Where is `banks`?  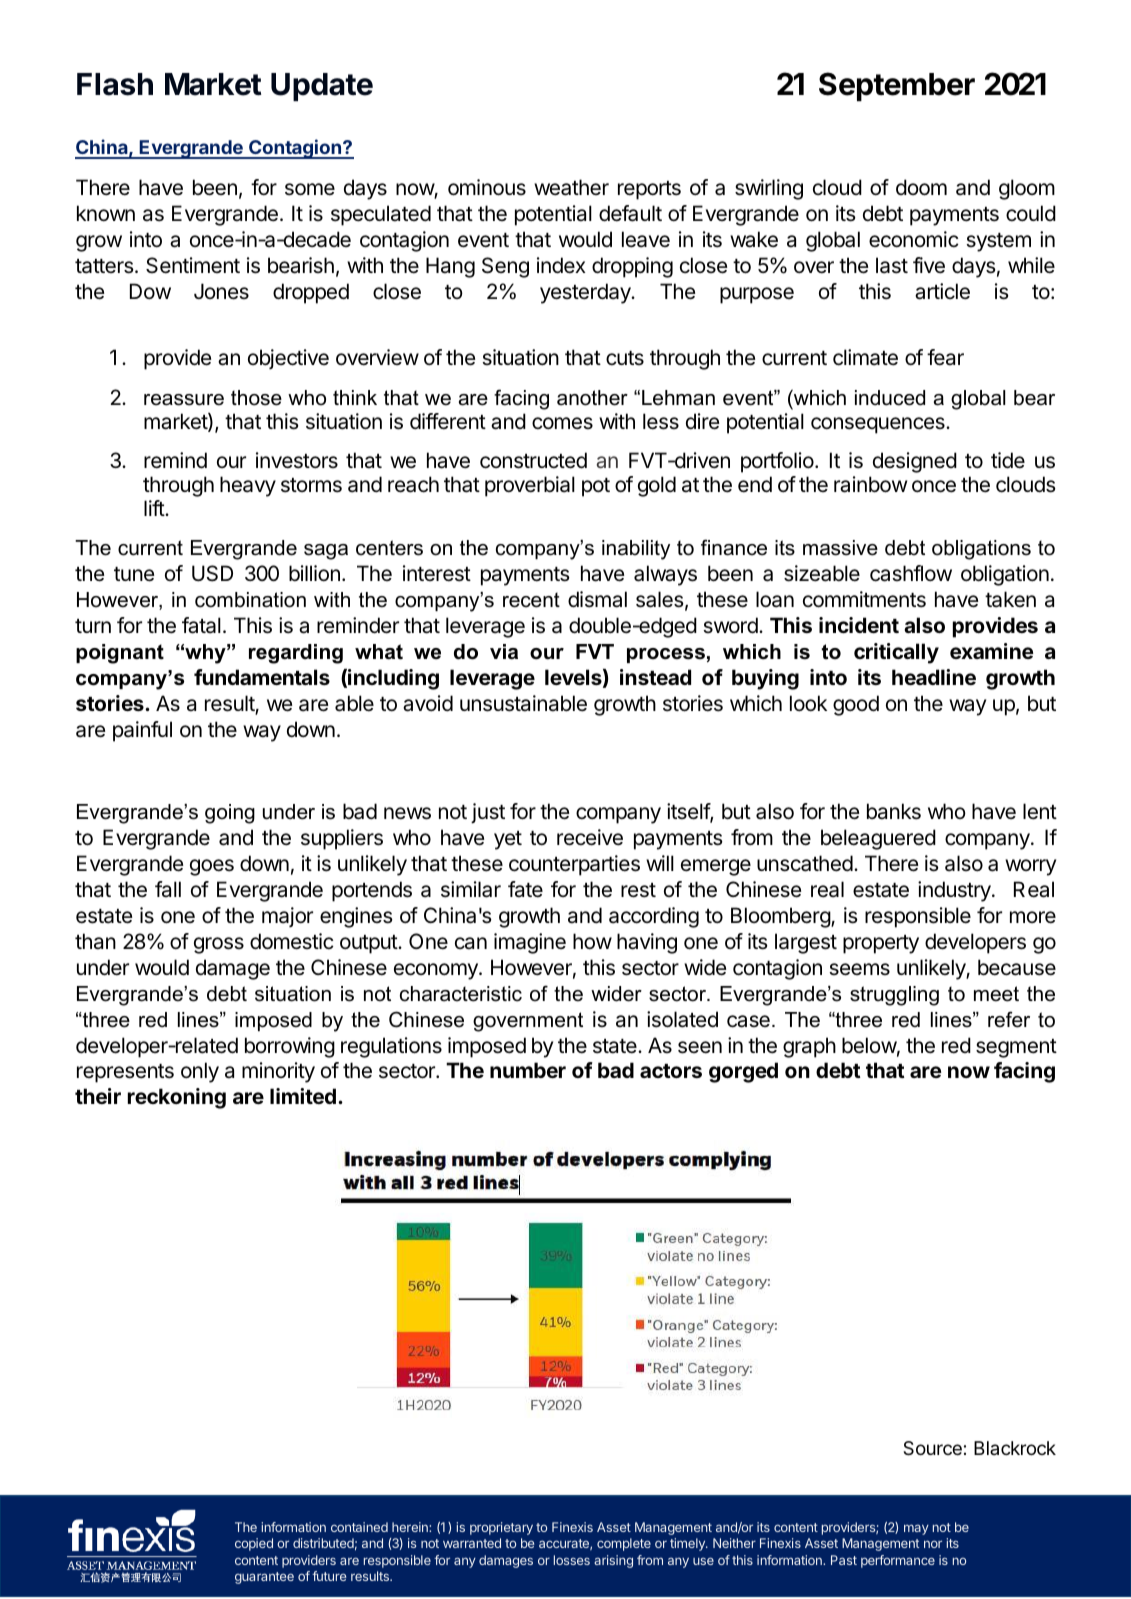
banks is located at coordinates (894, 811).
